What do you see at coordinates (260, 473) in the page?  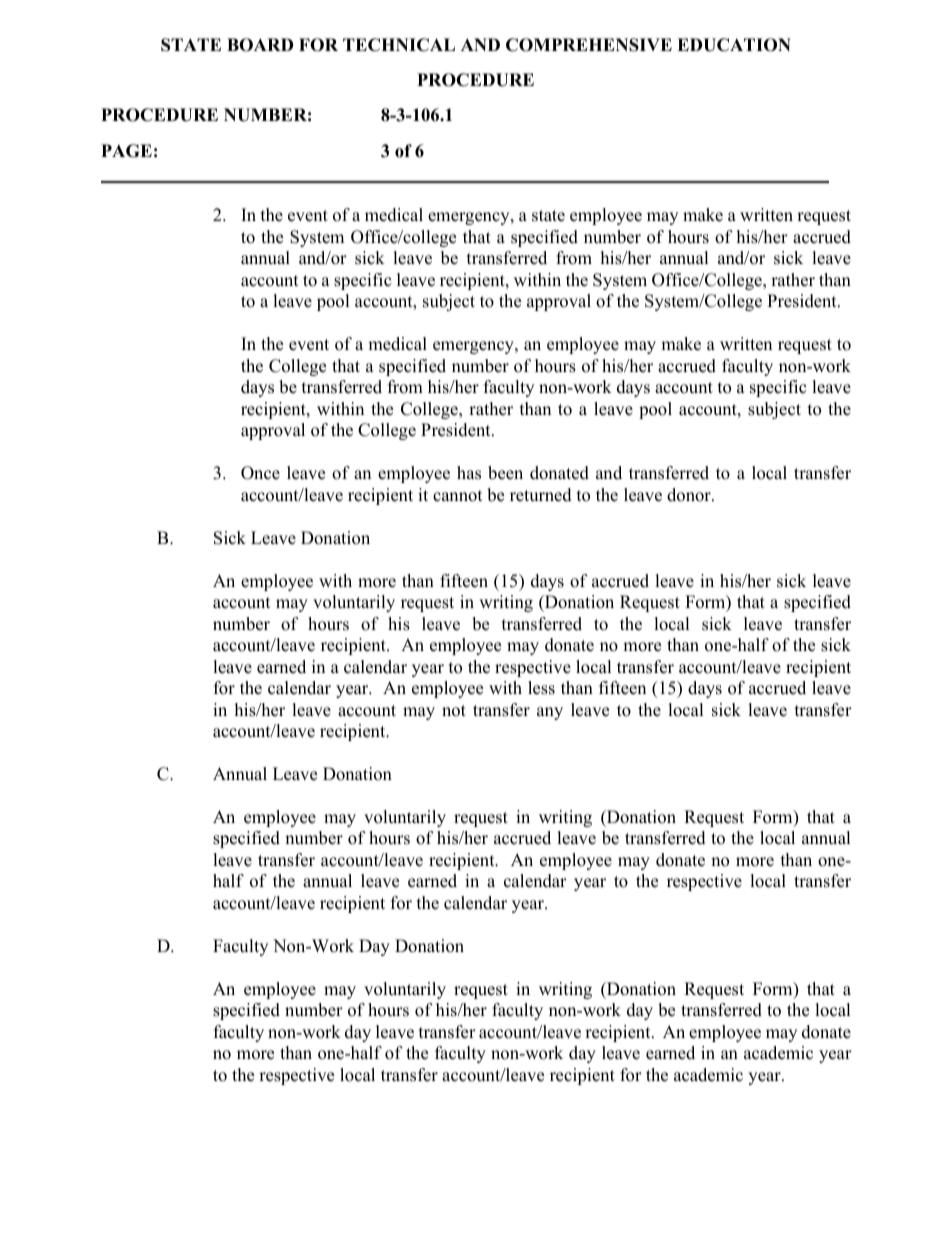 I see `Once` at bounding box center [260, 473].
